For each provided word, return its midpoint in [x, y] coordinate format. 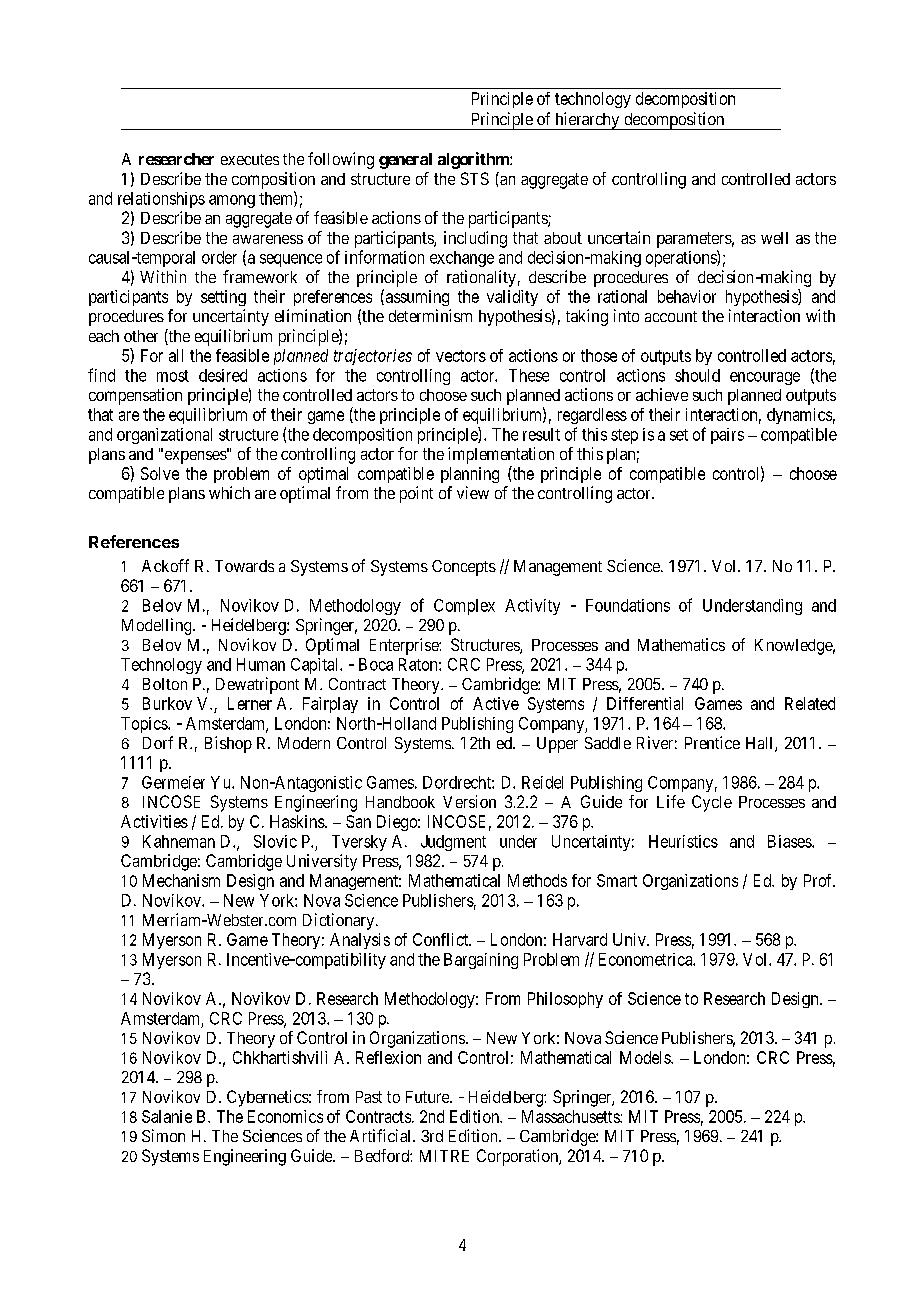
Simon [163, 1135]
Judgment [453, 843]
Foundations [628, 605]
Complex [464, 607]
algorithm [474, 160]
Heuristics [683, 841]
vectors [461, 356]
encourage [765, 378]
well [774, 238]
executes [250, 159]
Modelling [158, 626]
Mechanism [181, 880]
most [173, 376]
